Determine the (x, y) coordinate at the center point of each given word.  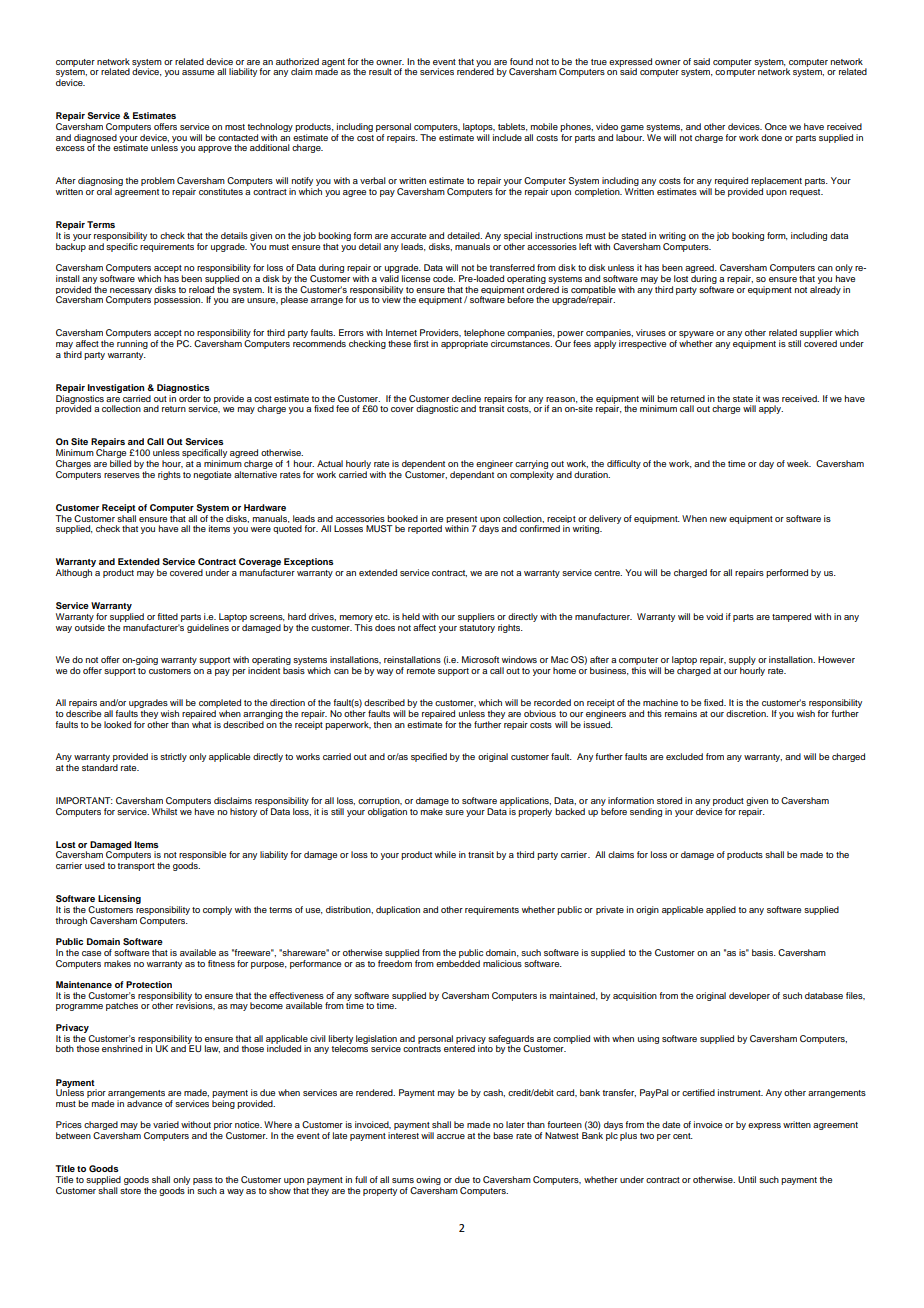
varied (166, 1124)
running (132, 344)
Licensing (119, 899)
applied (721, 910)
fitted (167, 616)
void (714, 616)
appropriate (464, 344)
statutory (477, 629)
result (380, 71)
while (445, 854)
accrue (451, 1136)
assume (198, 72)
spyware (696, 336)
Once (776, 126)
